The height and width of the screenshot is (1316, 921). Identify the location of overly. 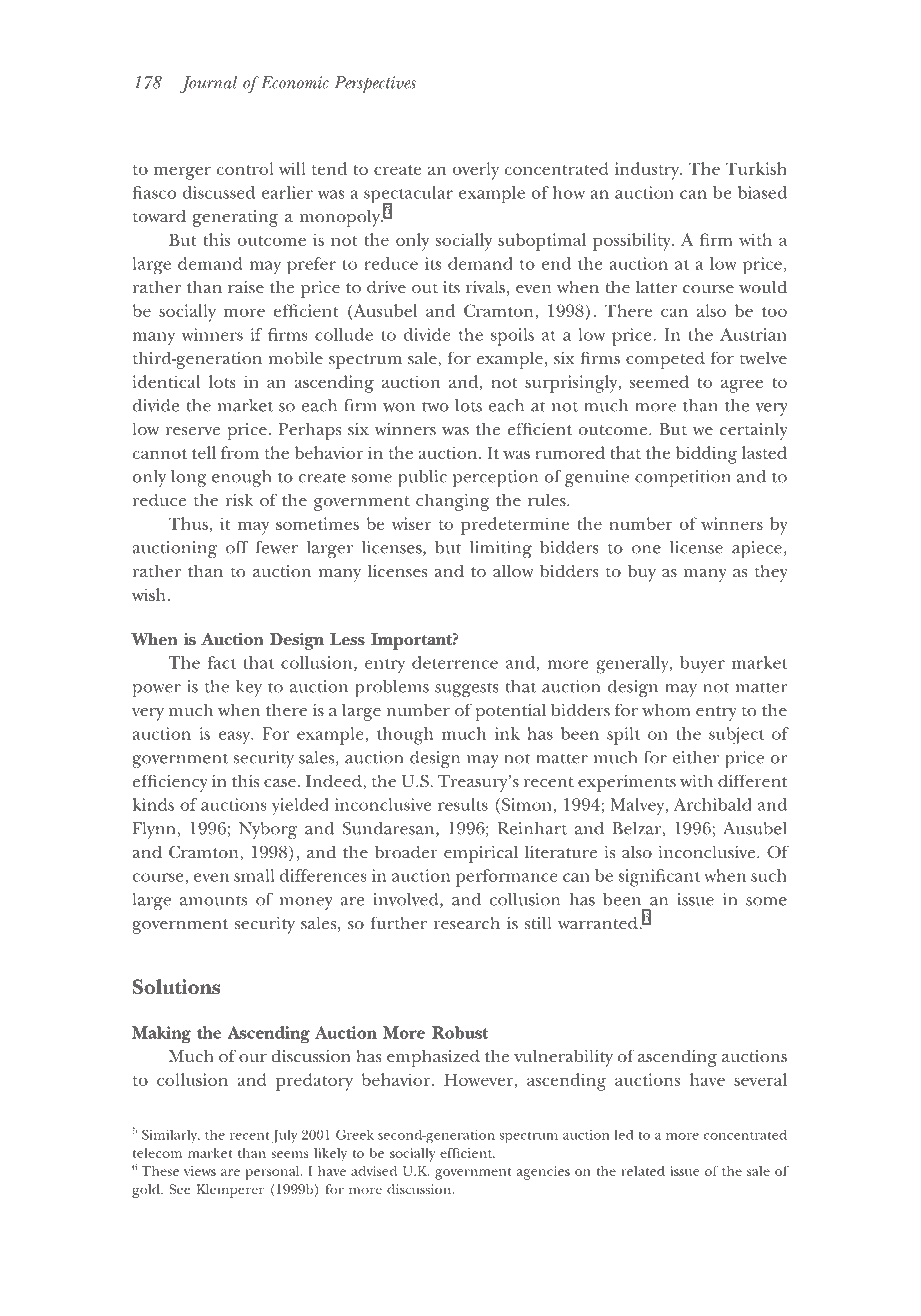
(476, 171).
